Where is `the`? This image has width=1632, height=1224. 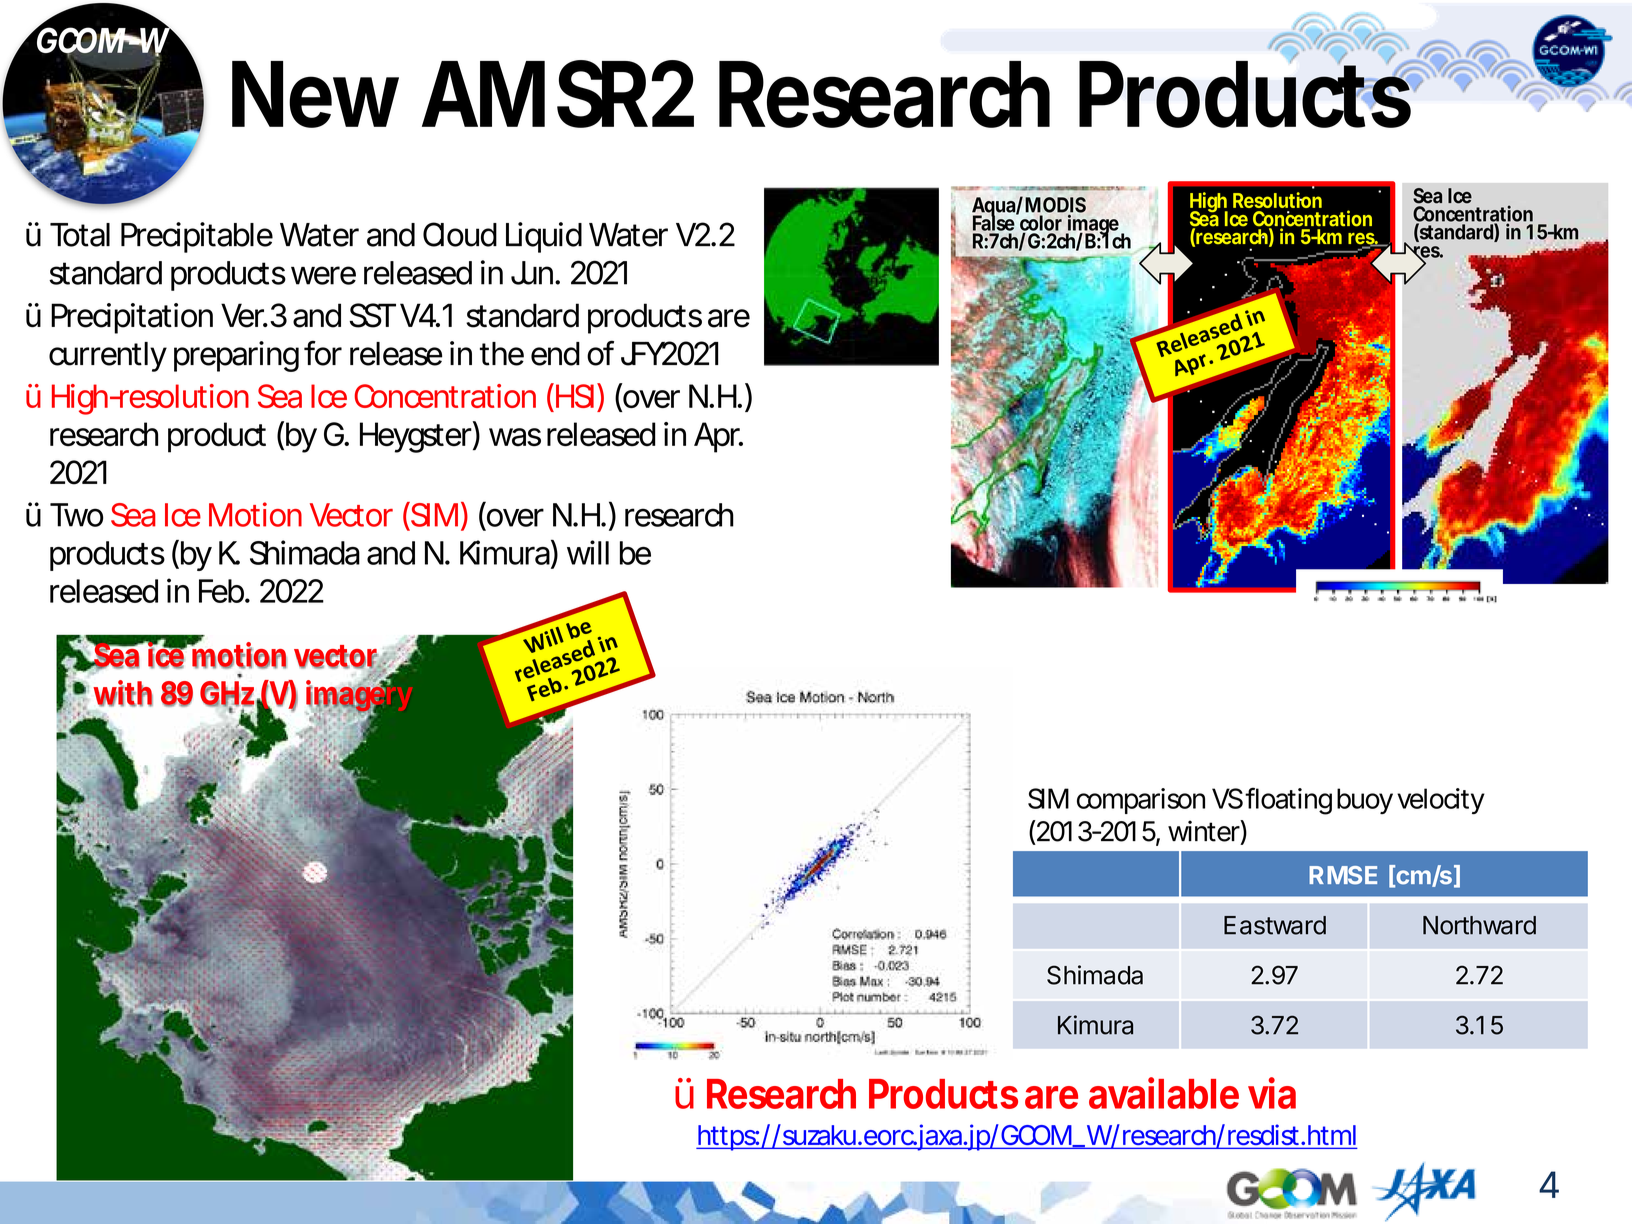
the is located at coordinates (502, 354).
